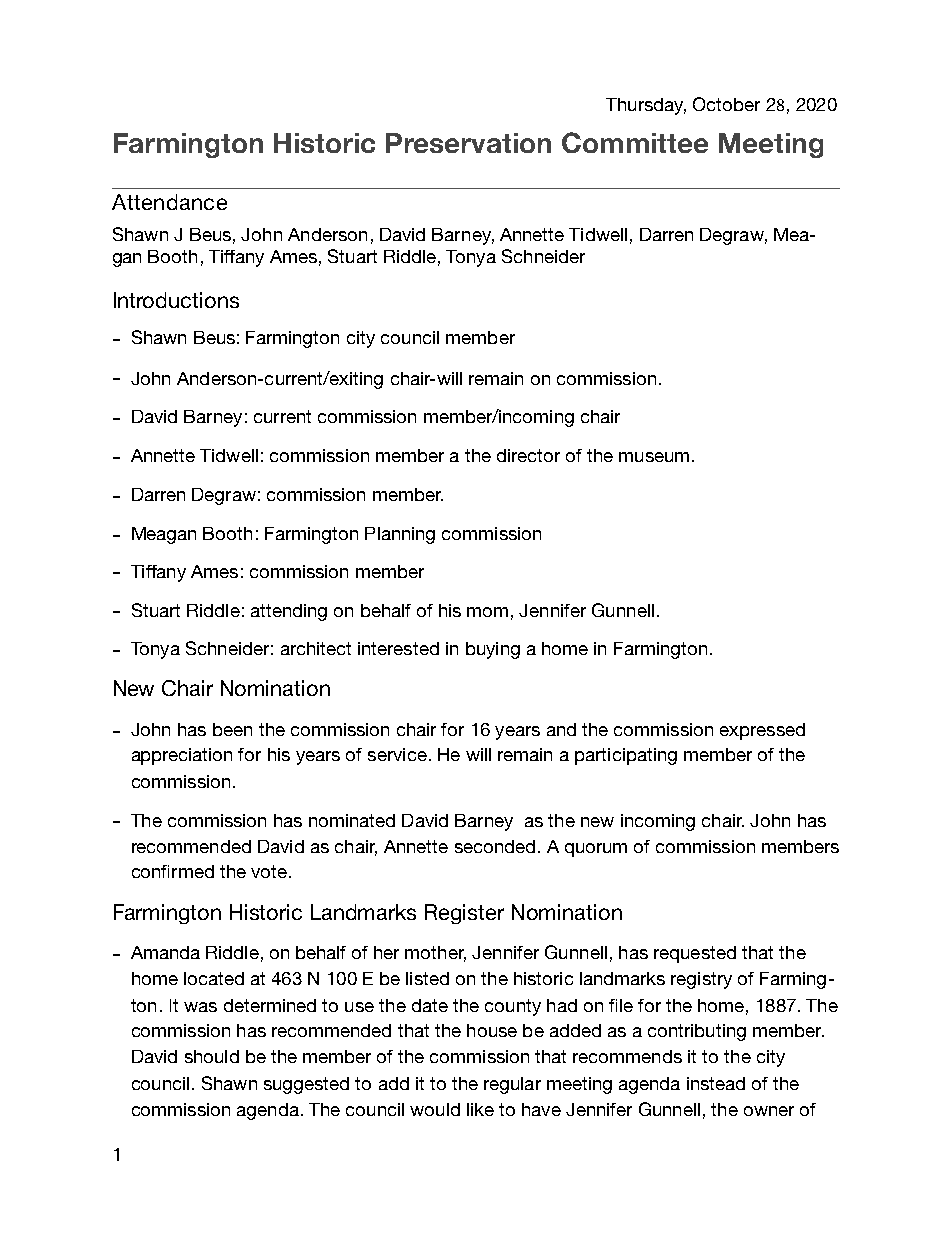 The image size is (952, 1233). What do you see at coordinates (654, 457) in the image?
I see `museum` at bounding box center [654, 457].
